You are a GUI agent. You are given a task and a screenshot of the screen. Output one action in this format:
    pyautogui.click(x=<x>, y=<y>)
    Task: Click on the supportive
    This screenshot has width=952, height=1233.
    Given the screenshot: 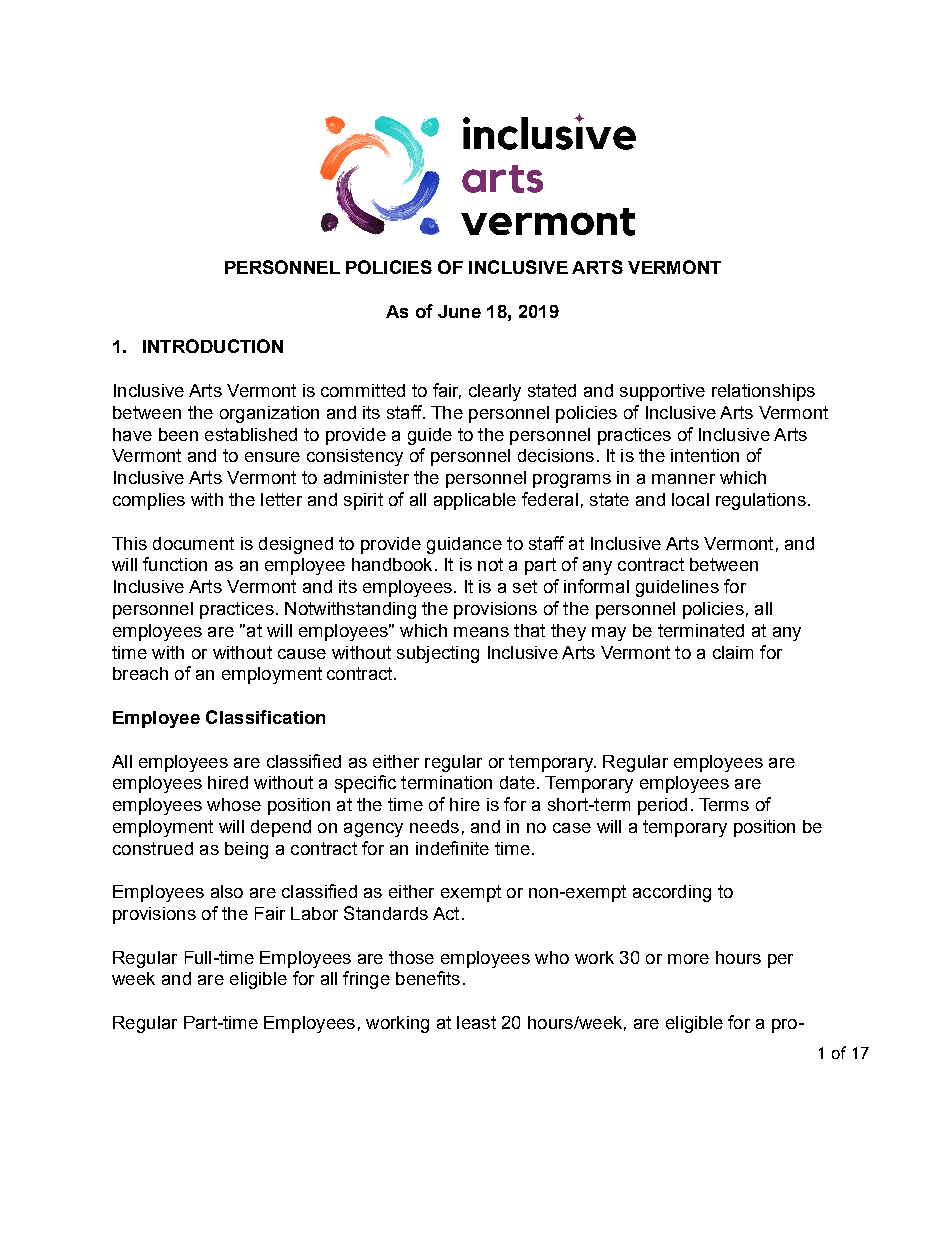 What is the action you would take?
    pyautogui.click(x=662, y=392)
